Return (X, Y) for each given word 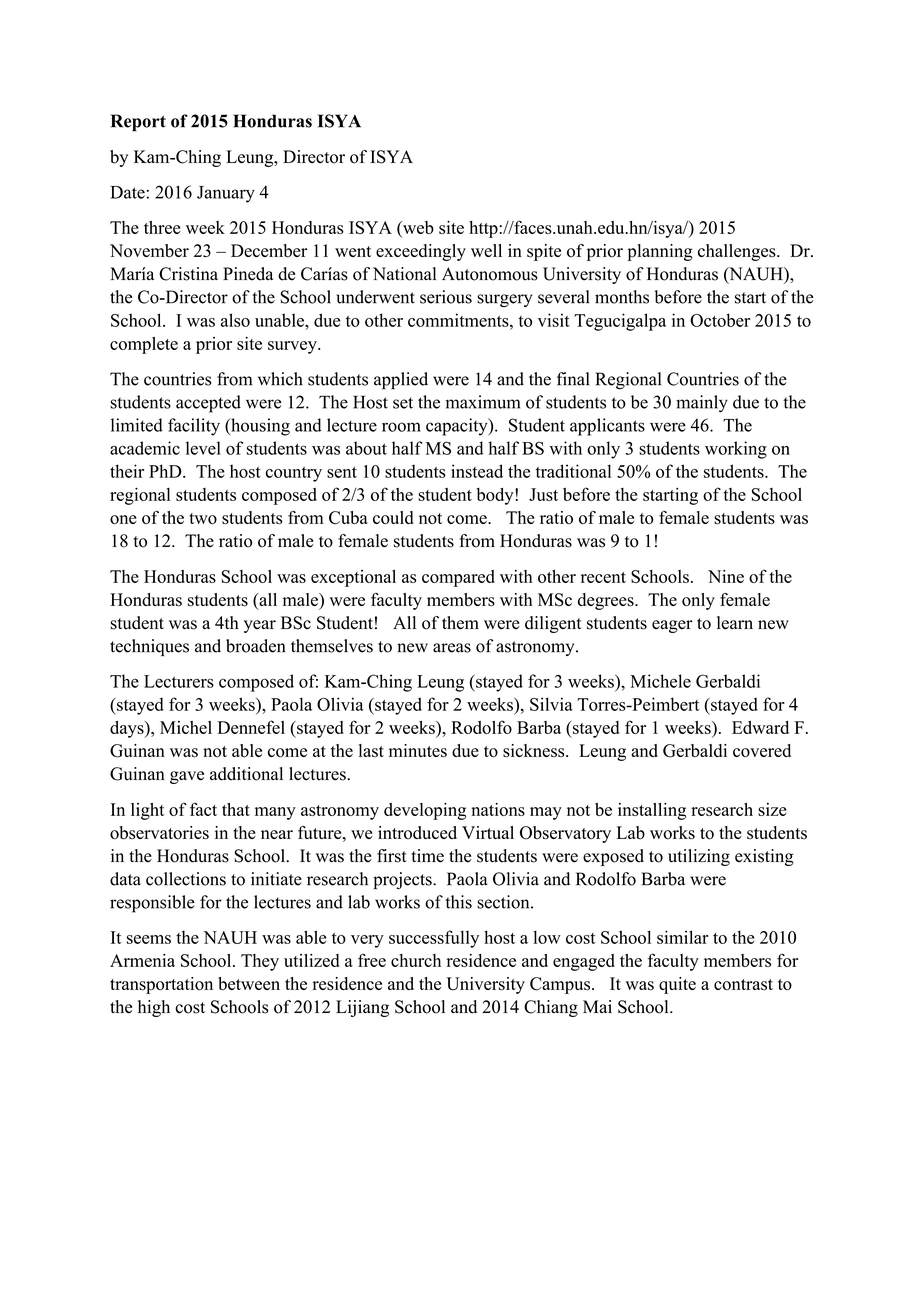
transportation (161, 985)
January (226, 194)
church (416, 960)
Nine (726, 576)
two (203, 518)
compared (458, 578)
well (486, 250)
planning (660, 252)
